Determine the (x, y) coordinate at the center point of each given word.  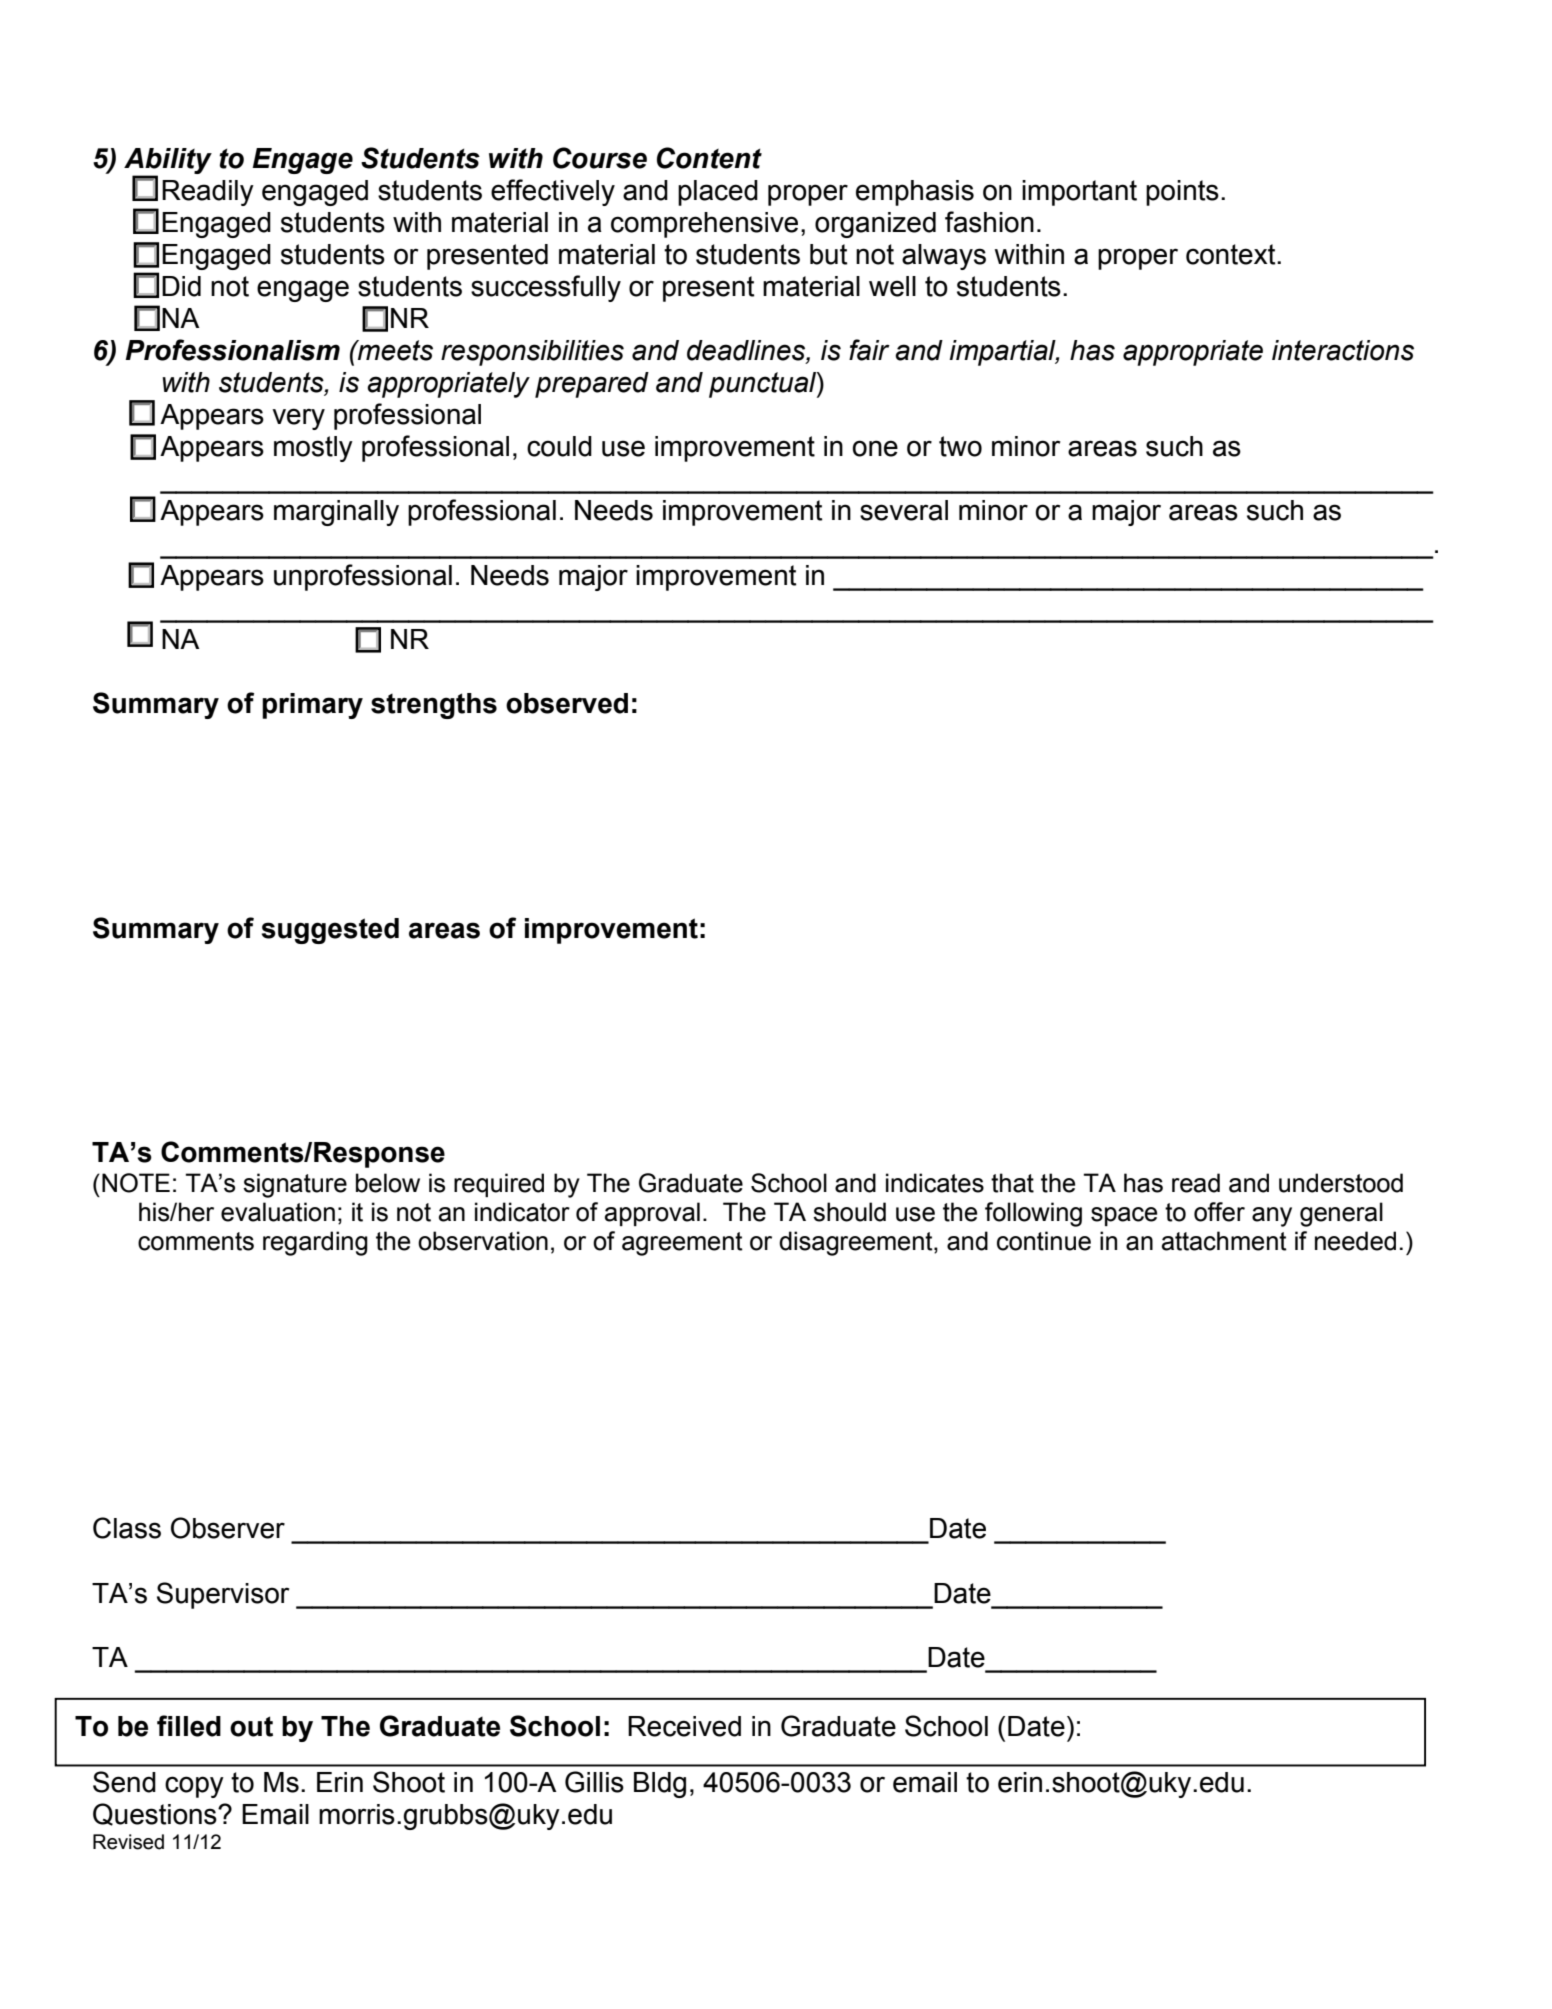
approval (652, 1214)
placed (718, 193)
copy (194, 1787)
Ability (168, 162)
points (1182, 193)
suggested (330, 931)
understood (1341, 1183)
